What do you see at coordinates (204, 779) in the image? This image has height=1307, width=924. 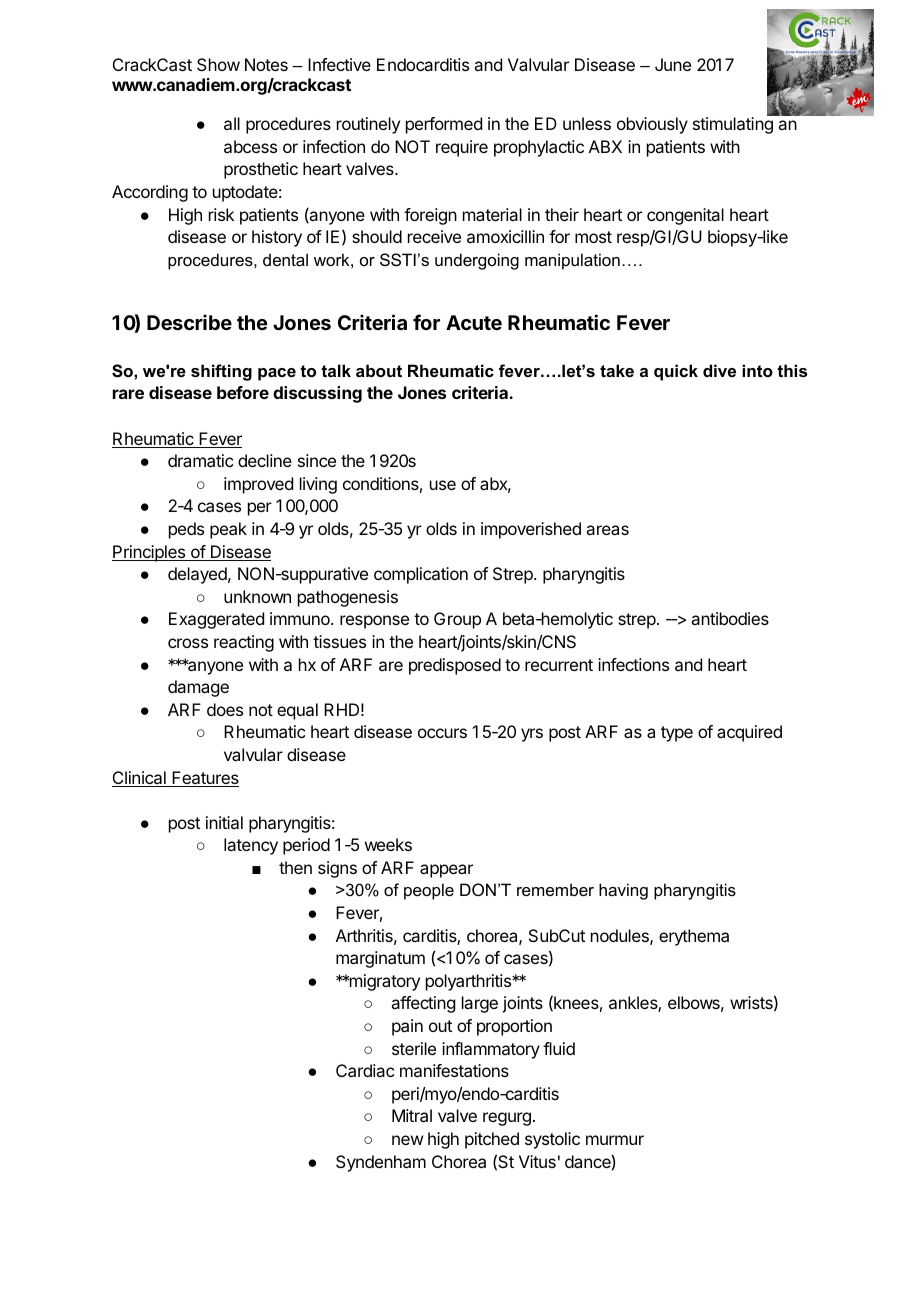 I see `Features` at bounding box center [204, 779].
